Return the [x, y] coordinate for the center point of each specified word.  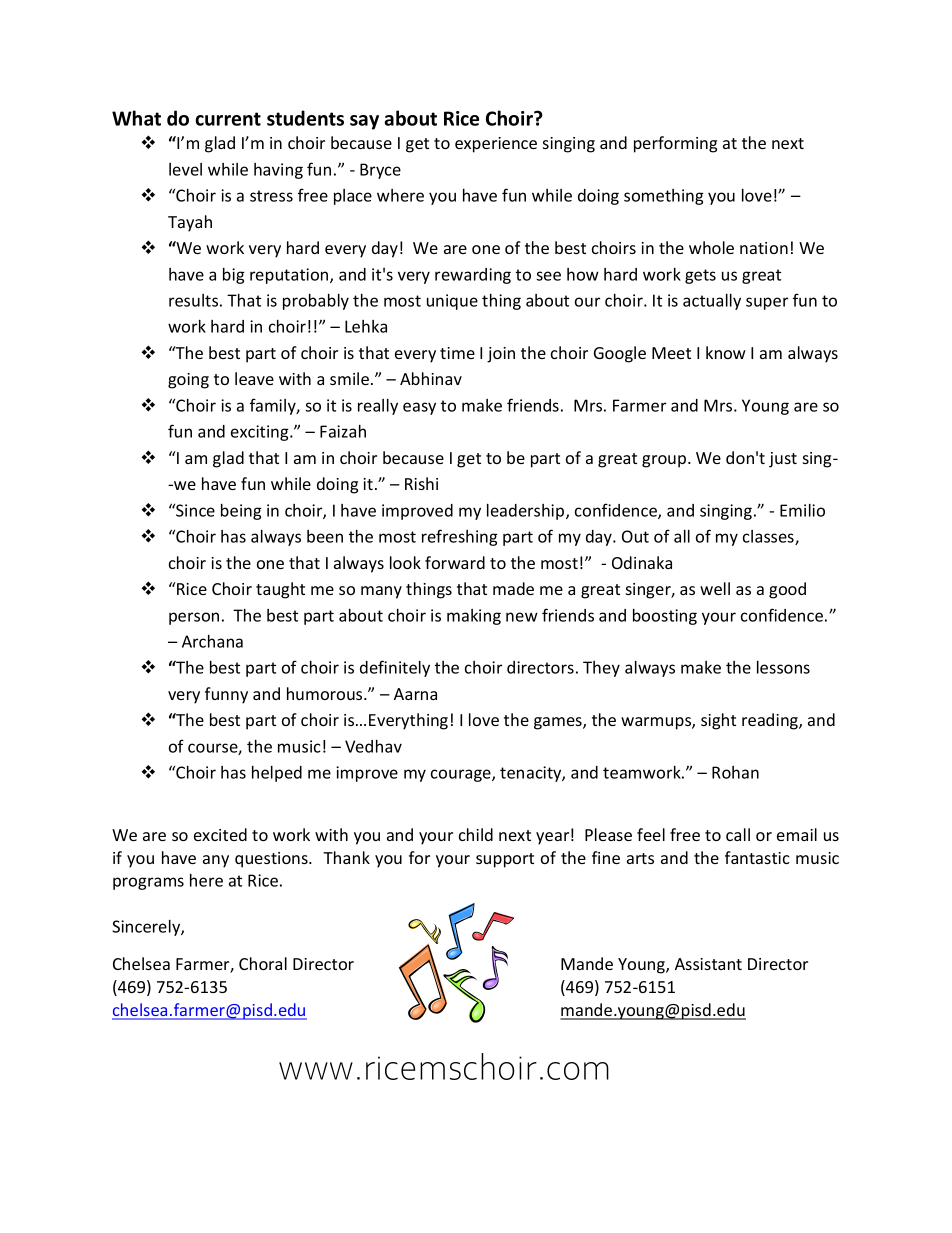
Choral [263, 963]
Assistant [708, 964]
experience [496, 145]
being [241, 512]
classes [769, 537]
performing [675, 144]
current [228, 119]
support [505, 860]
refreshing [460, 537]
